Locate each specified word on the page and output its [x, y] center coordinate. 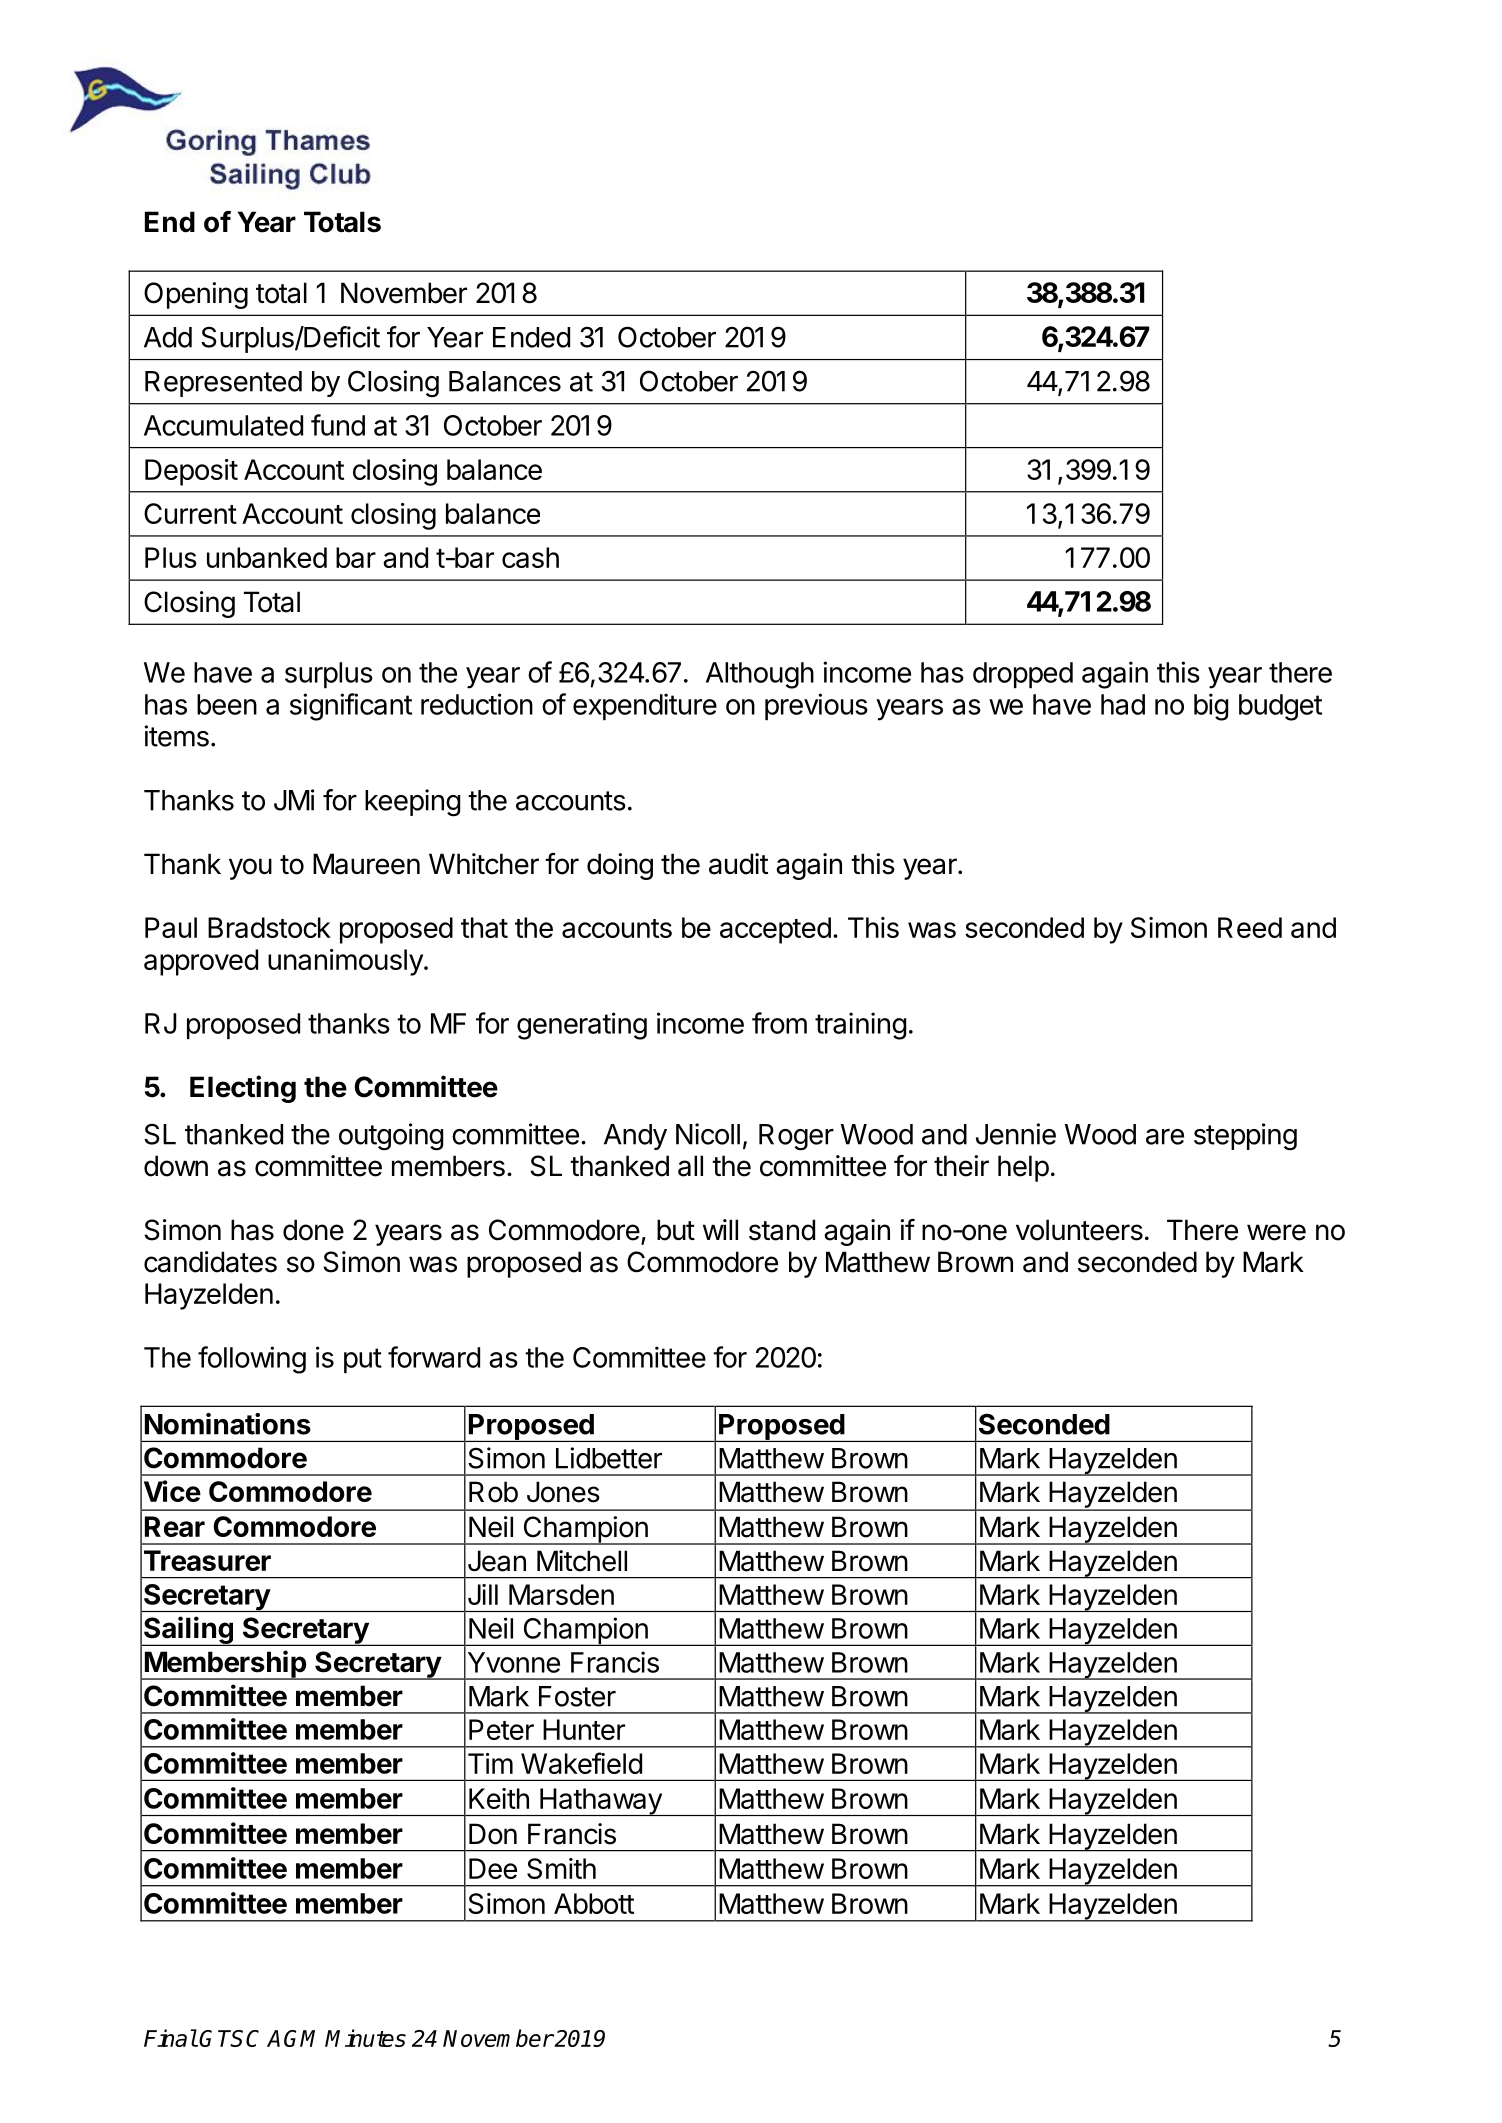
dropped [1023, 675]
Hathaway [601, 1802]
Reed [1250, 927]
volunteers [1079, 1230]
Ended [531, 337]
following [252, 1360]
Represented [223, 384]
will [720, 1229]
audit [738, 864]
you [250, 869]
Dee [493, 1868]
